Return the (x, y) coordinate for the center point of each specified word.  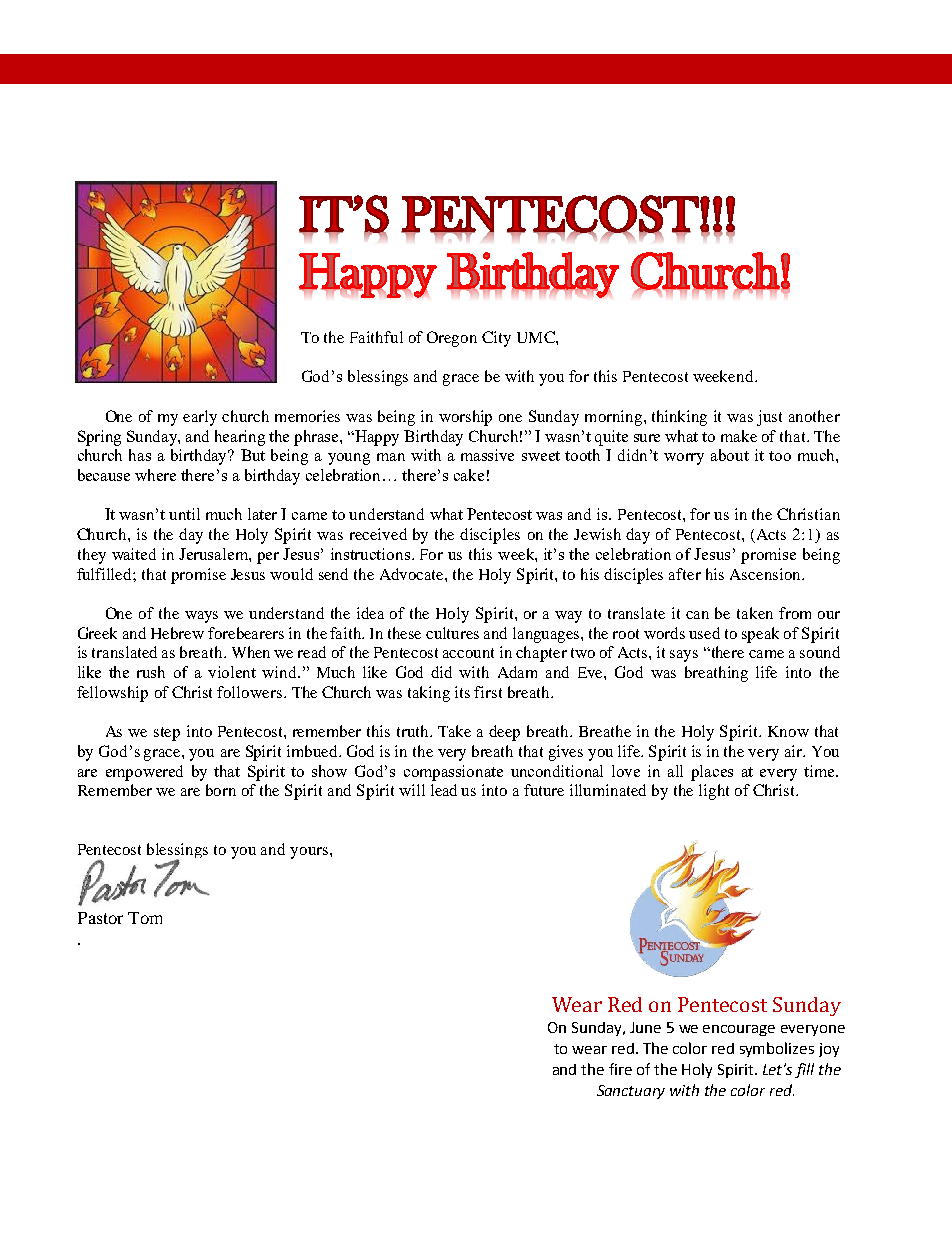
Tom (145, 918)
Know (788, 731)
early (200, 418)
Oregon (452, 339)
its (462, 692)
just (769, 418)
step (167, 734)
